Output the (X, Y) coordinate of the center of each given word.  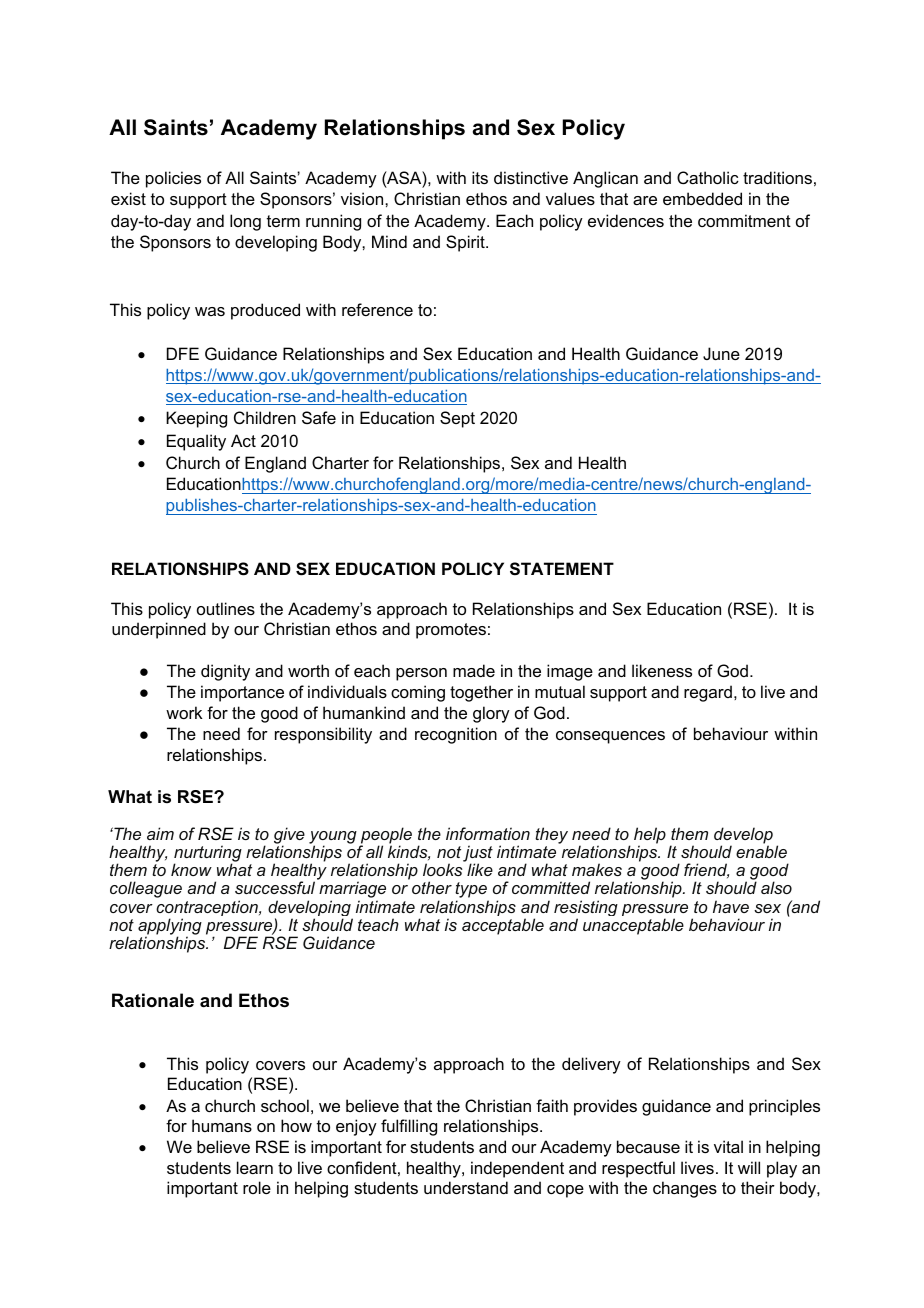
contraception (208, 909)
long (245, 222)
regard (708, 693)
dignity (225, 672)
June (721, 353)
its (480, 177)
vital (728, 1146)
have (731, 906)
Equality (196, 442)
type (472, 891)
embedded (702, 198)
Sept (457, 419)
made (474, 670)
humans (222, 1125)
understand (466, 1187)
